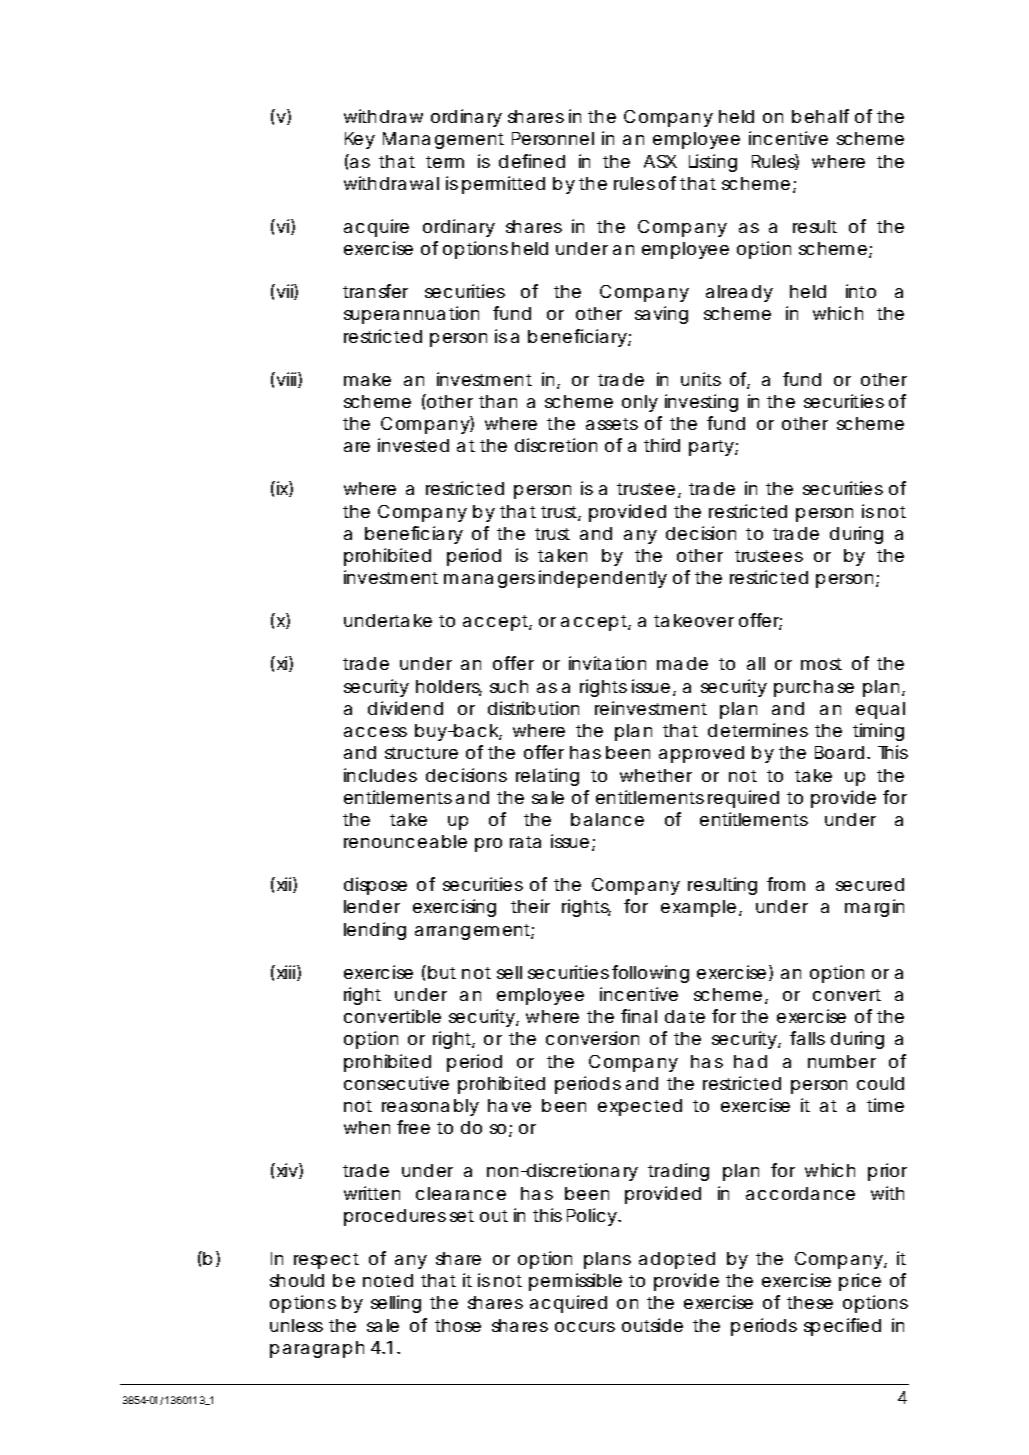  What do you see at coordinates (592, 1038) in the image?
I see `conversion` at bounding box center [592, 1038].
